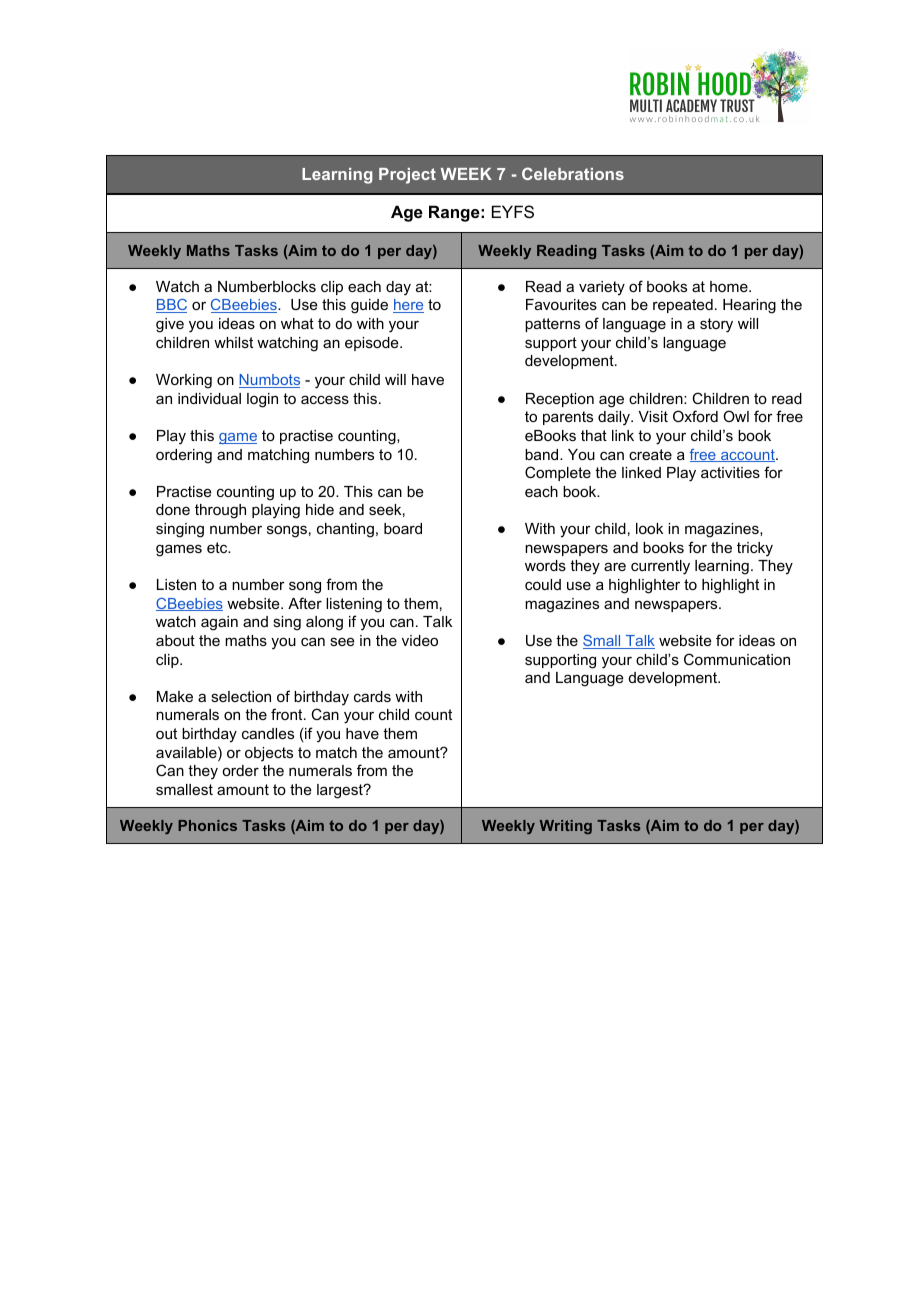 This screenshot has height=1308, width=924. I want to click on Celebrations, so click(573, 173).
